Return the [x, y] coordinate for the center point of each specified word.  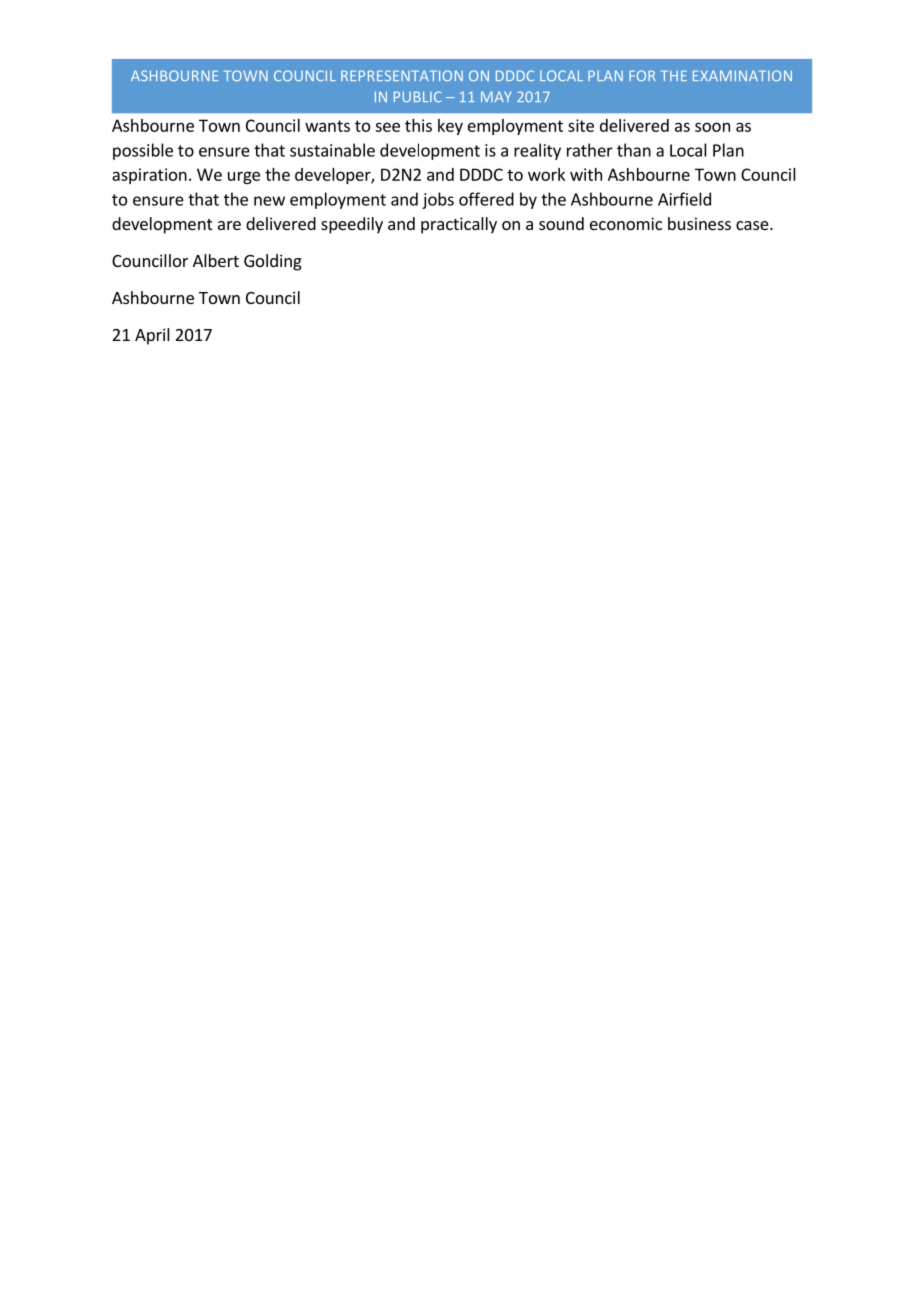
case [753, 225]
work [546, 174]
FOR [642, 75]
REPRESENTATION [402, 75]
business [699, 223]
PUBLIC [417, 96]
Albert [216, 260]
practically [459, 225]
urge [244, 177]
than [634, 150]
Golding [273, 262]
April [152, 336]
